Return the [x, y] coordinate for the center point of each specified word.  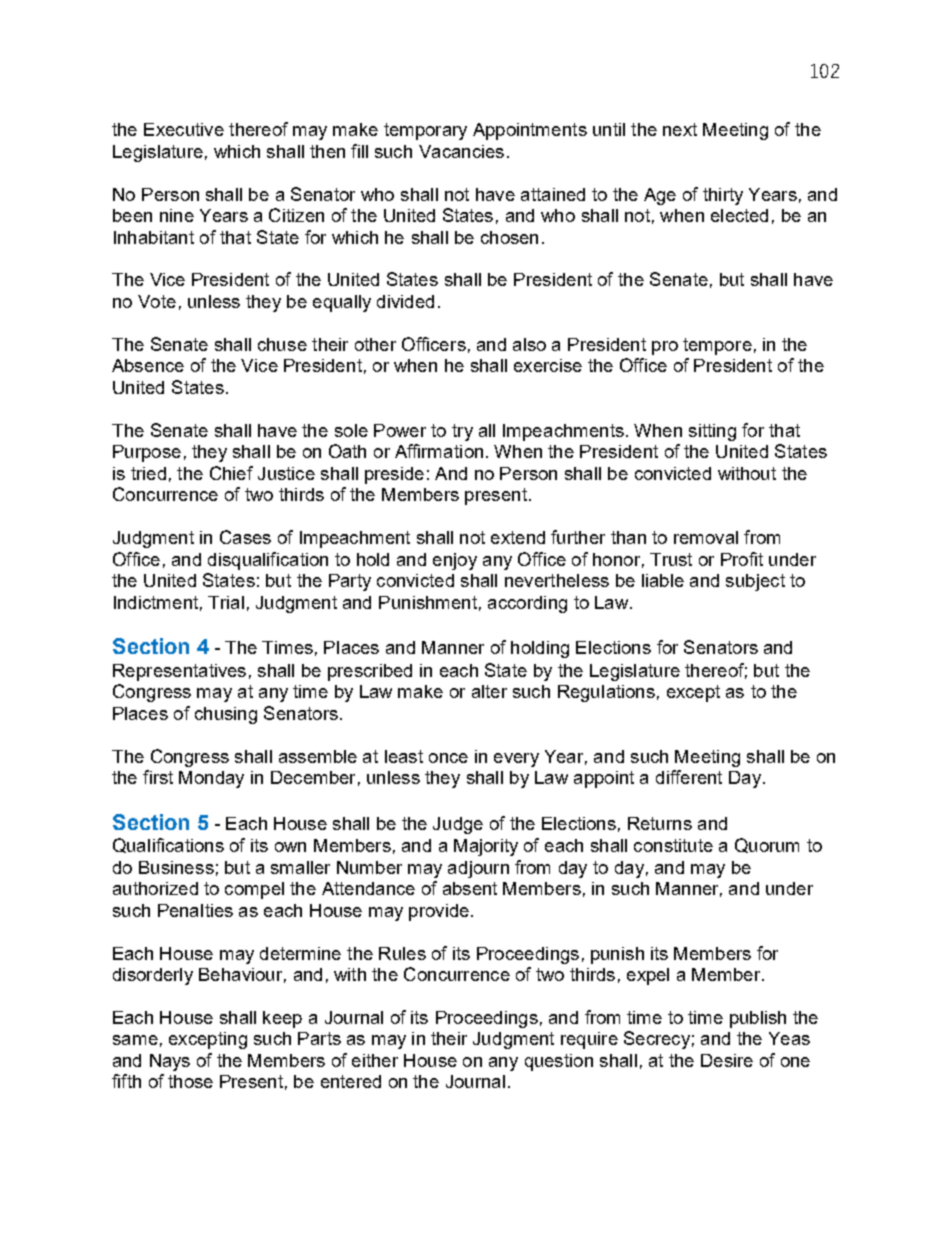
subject [755, 582]
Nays [170, 1062]
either [375, 1060]
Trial [226, 602]
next [680, 129]
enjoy [455, 561]
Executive [184, 129]
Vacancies [461, 151]
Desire [727, 1060]
